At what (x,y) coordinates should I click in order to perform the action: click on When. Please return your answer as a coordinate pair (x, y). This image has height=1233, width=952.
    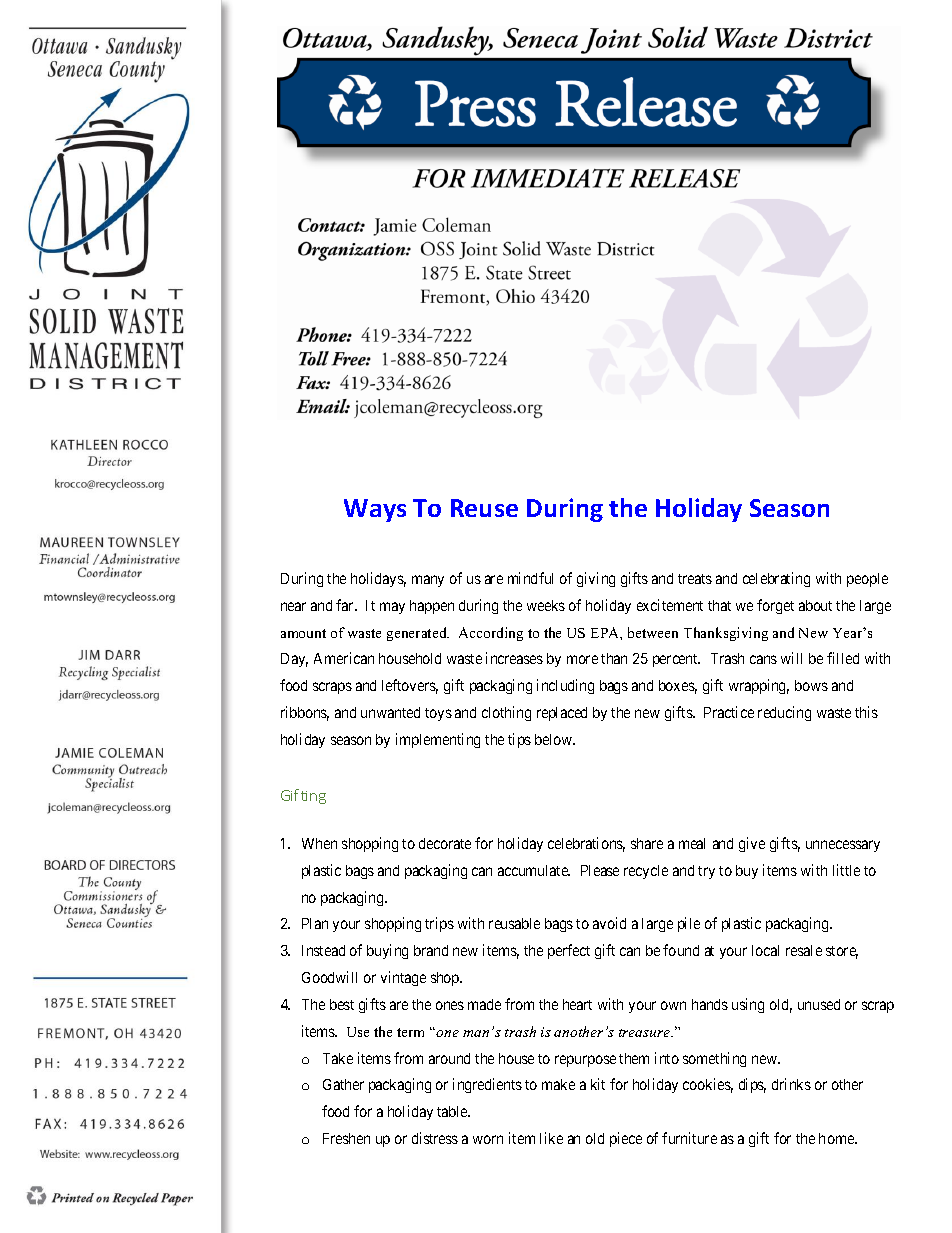
    Looking at the image, I should click on (319, 843).
